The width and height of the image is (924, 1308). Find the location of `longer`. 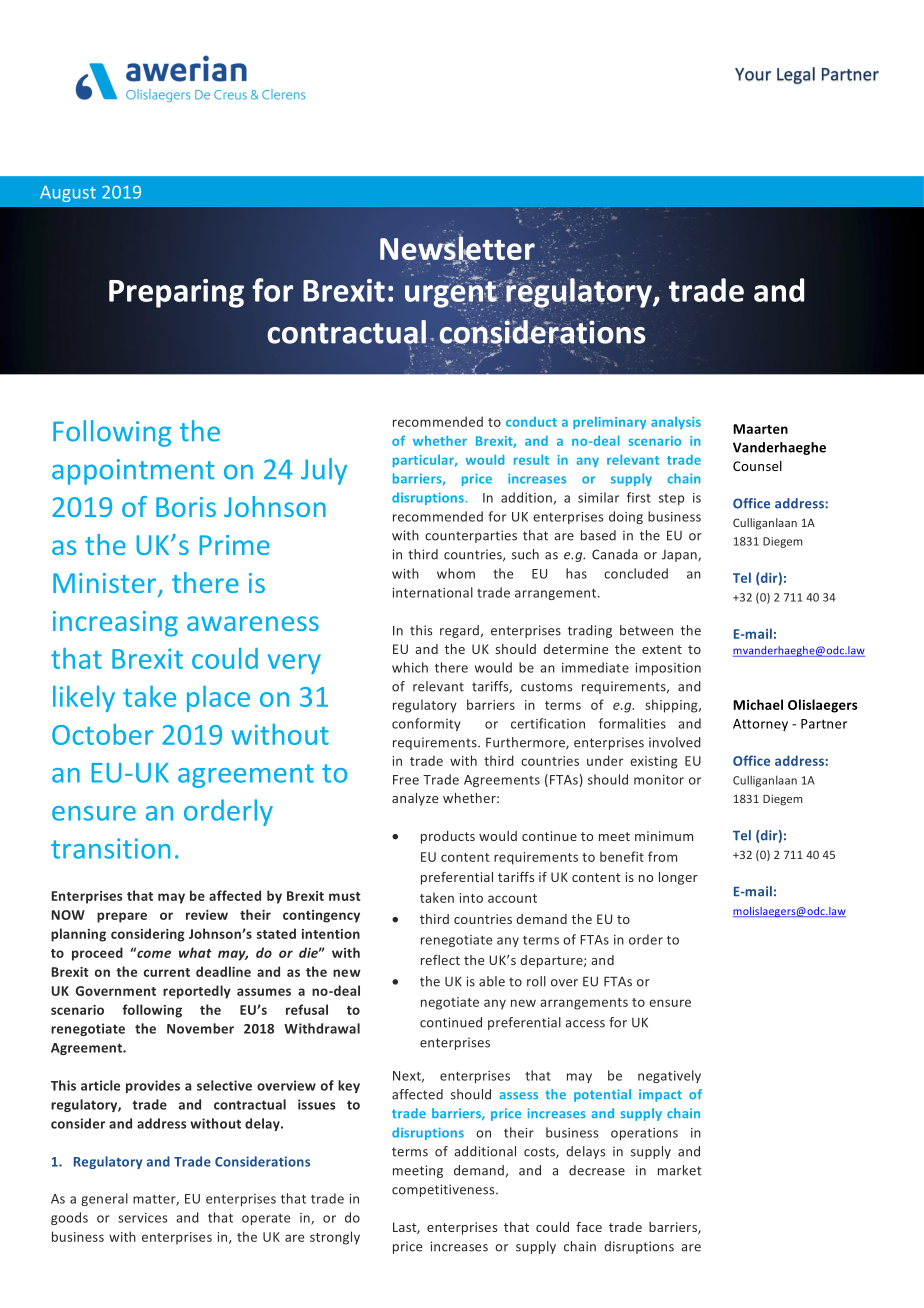

longer is located at coordinates (678, 878).
